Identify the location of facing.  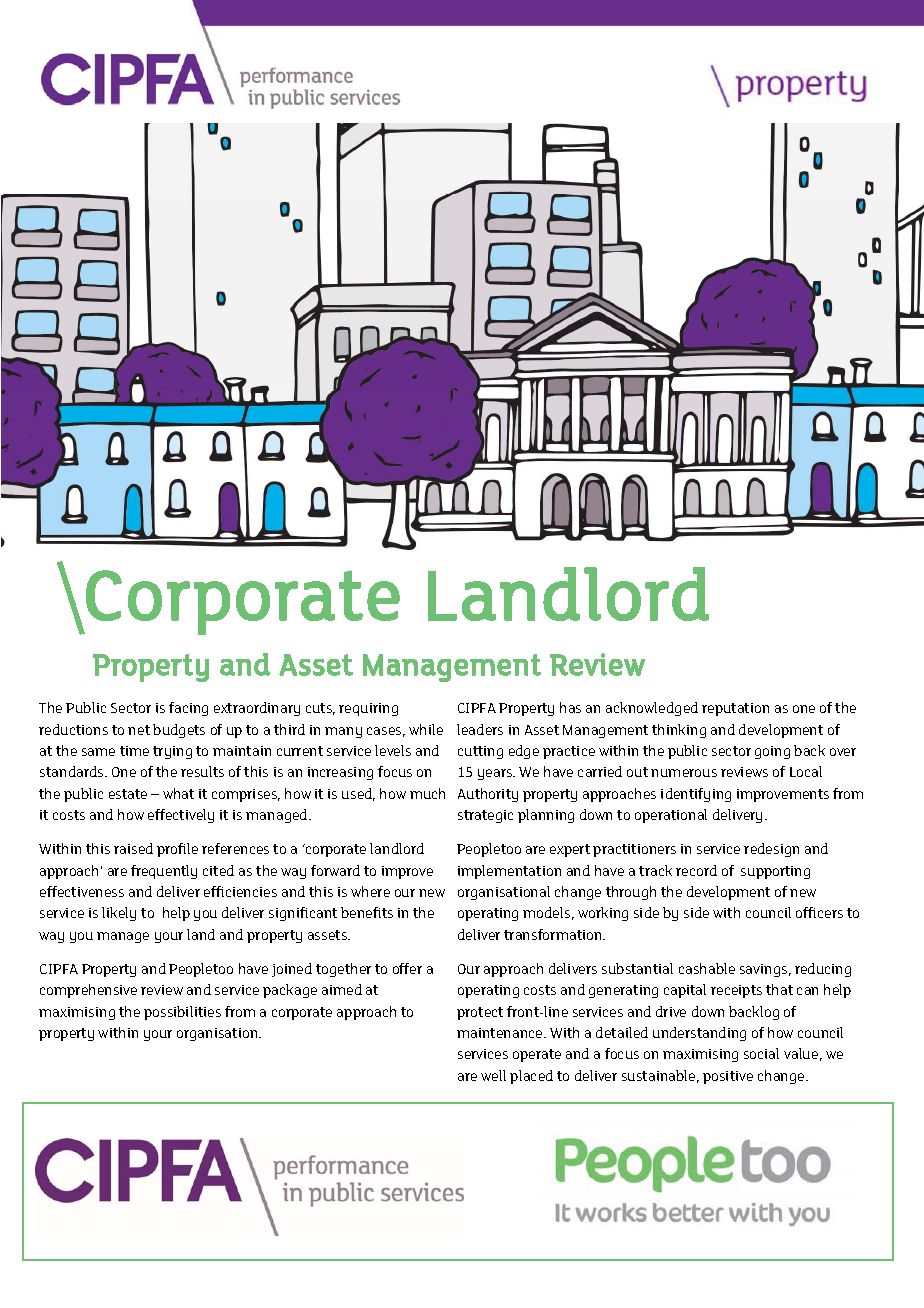
(188, 709).
